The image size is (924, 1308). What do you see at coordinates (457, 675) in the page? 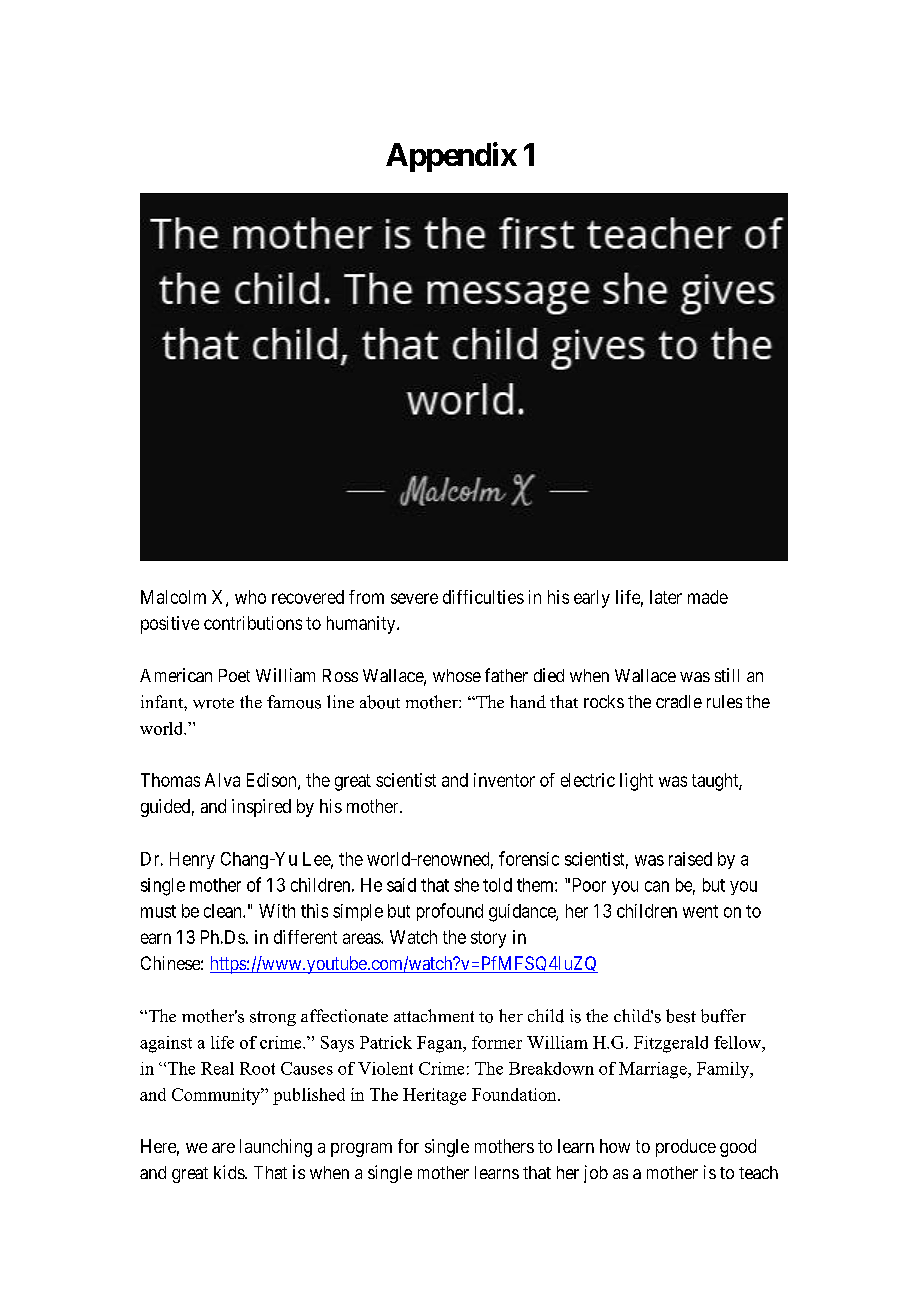
I see `whose` at bounding box center [457, 675].
